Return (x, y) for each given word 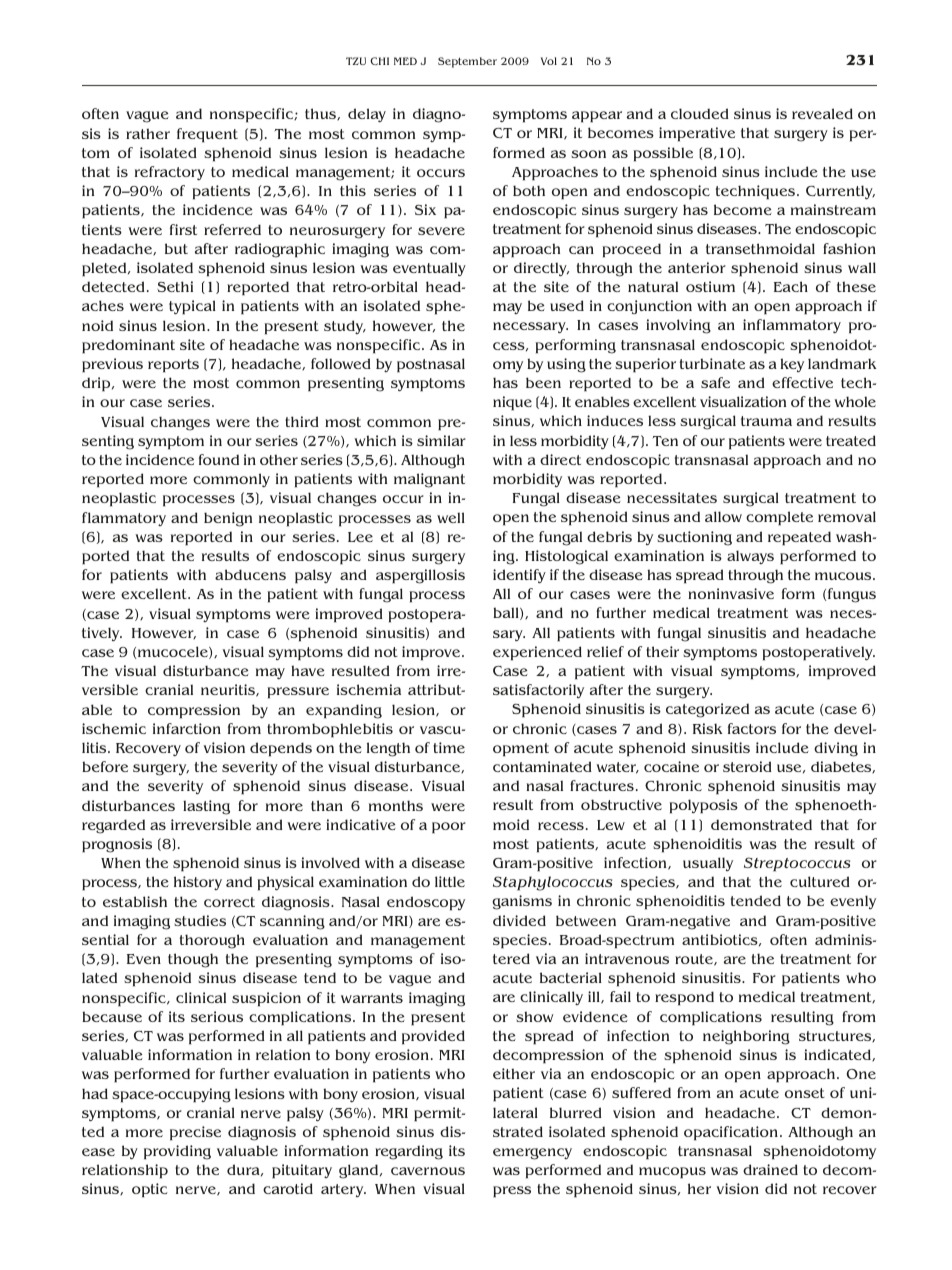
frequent (207, 135)
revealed (822, 113)
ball (507, 613)
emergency (532, 1154)
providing (177, 1152)
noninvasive (731, 593)
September (467, 62)
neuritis (229, 690)
